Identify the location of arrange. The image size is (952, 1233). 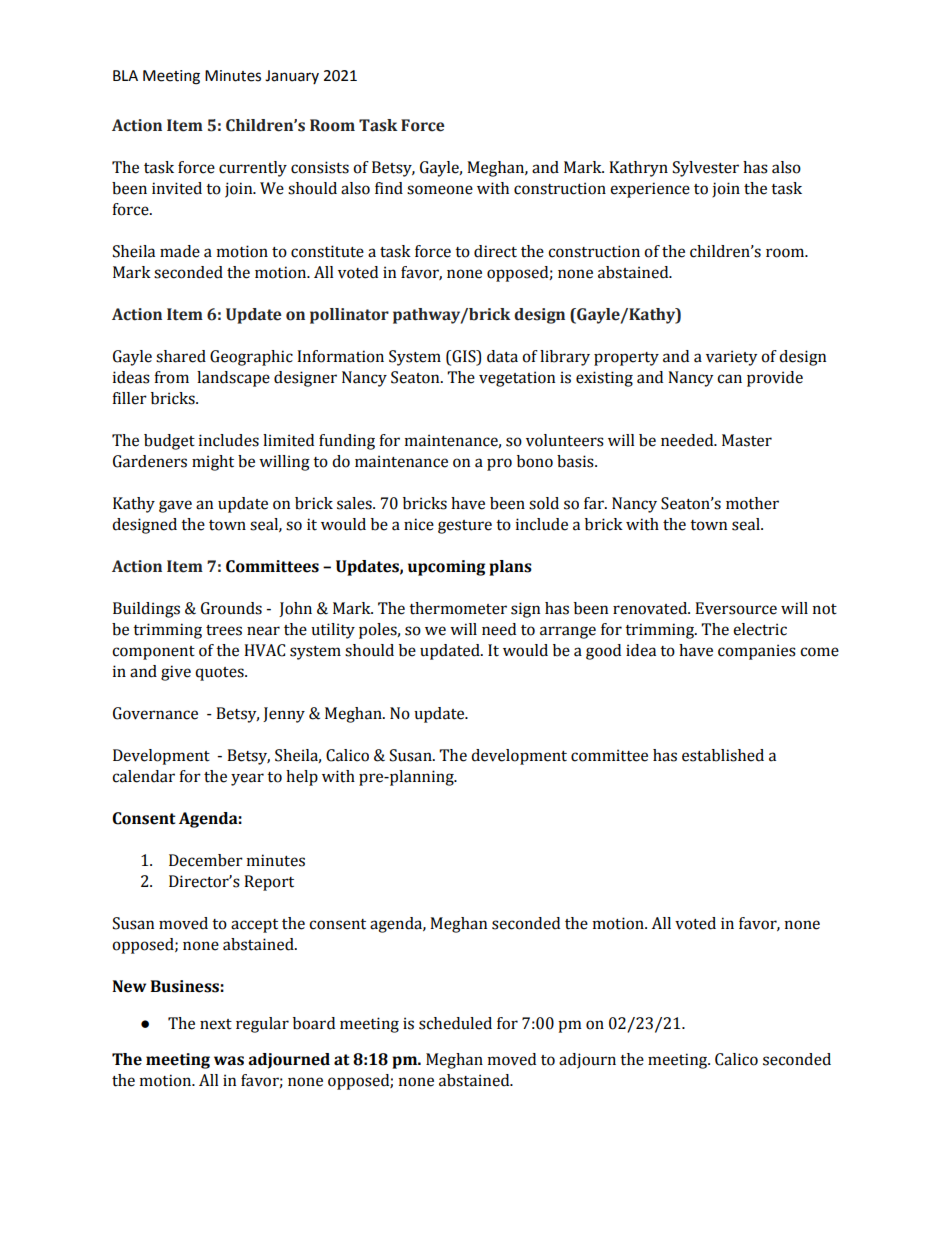
(568, 632).
